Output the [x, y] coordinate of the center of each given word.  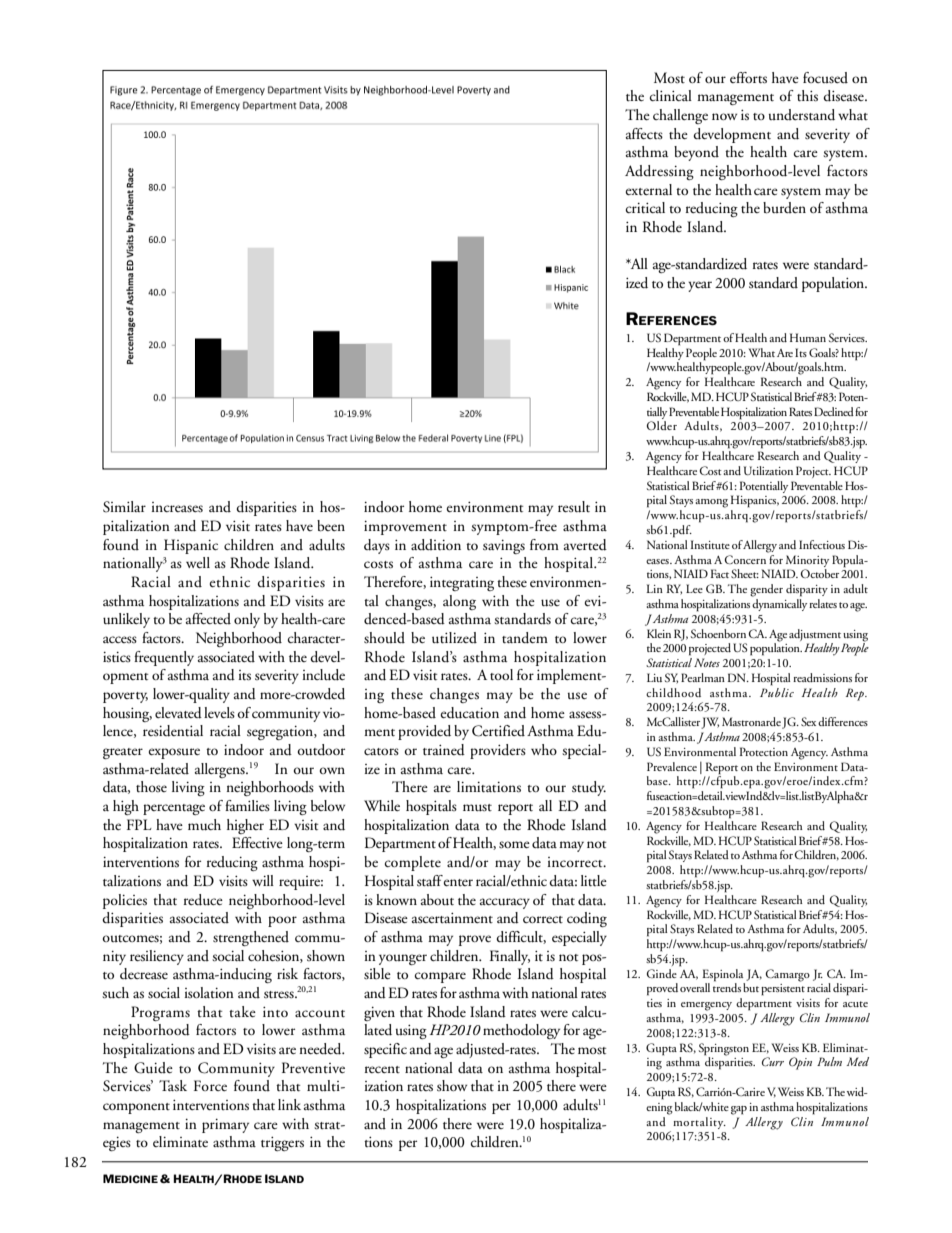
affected [208, 619]
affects [644, 133]
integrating [462, 584]
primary [225, 1126]
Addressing [659, 172]
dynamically [779, 605]
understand [802, 115]
